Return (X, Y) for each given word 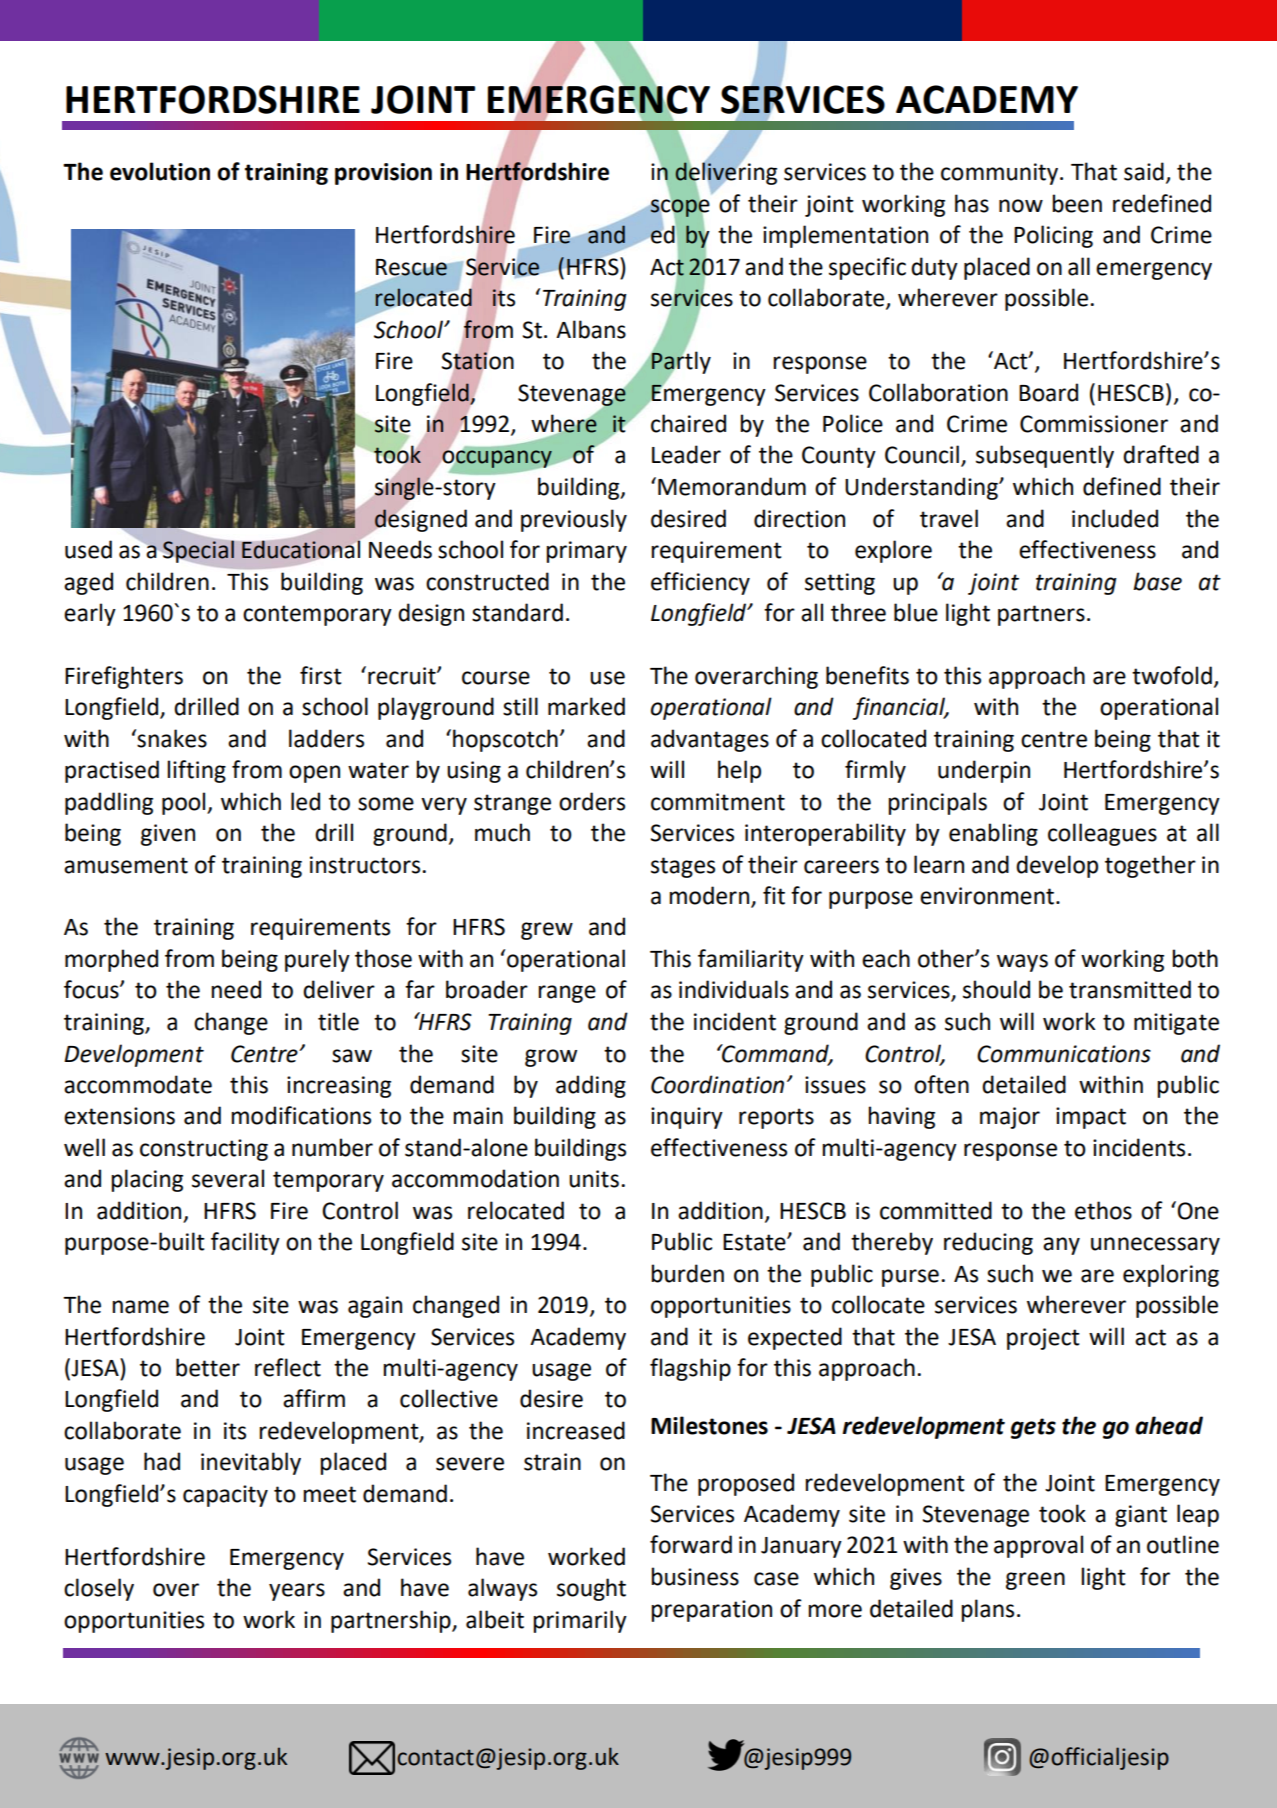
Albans (591, 329)
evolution (160, 171)
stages (683, 867)
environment (988, 896)
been (1077, 203)
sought (591, 1589)
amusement (126, 865)
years (297, 1592)
